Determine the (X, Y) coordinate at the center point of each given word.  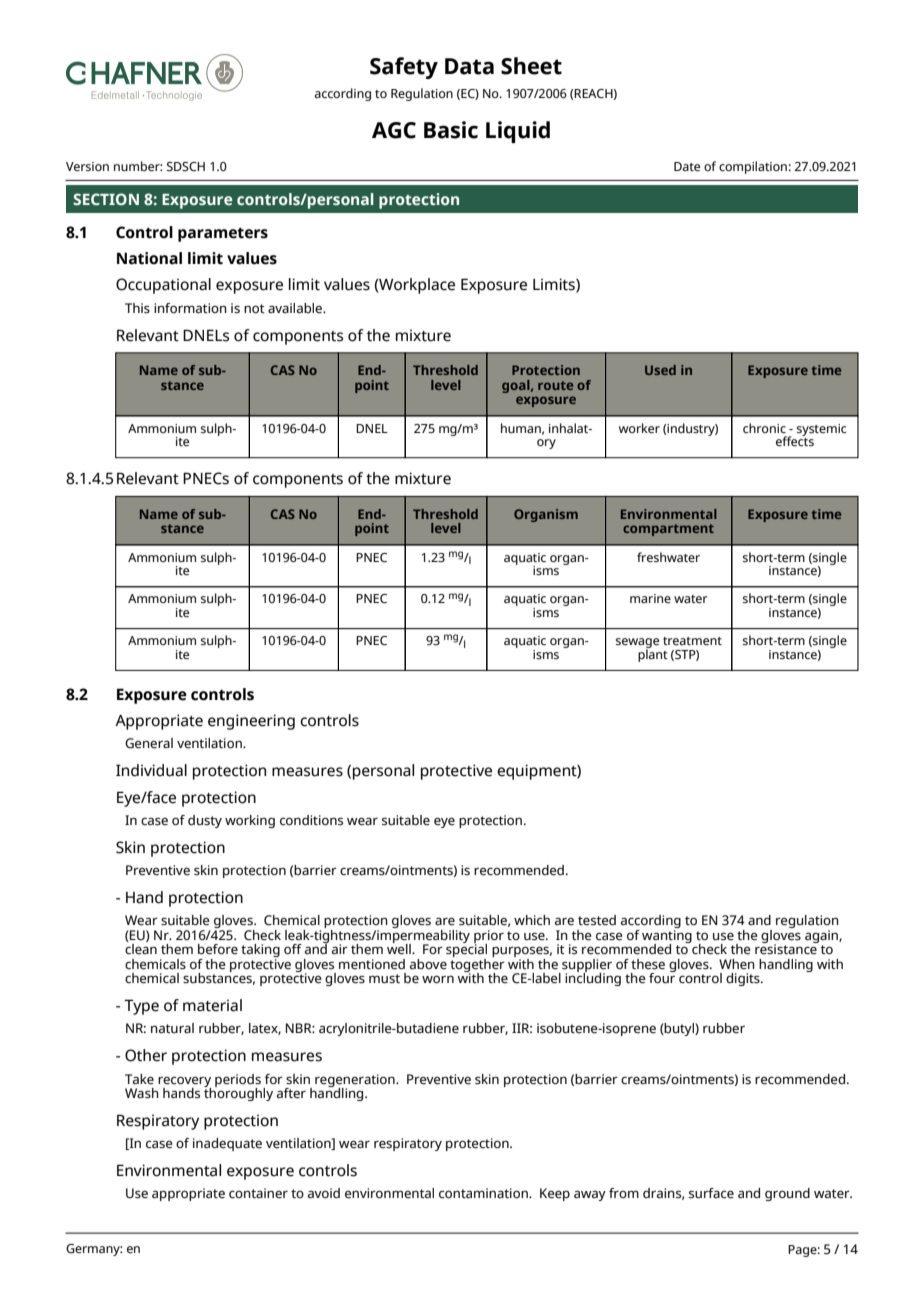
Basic (451, 130)
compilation (753, 167)
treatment (692, 641)
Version (87, 166)
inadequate (227, 1144)
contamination (484, 1193)
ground (787, 1194)
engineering (251, 722)
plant (653, 654)
